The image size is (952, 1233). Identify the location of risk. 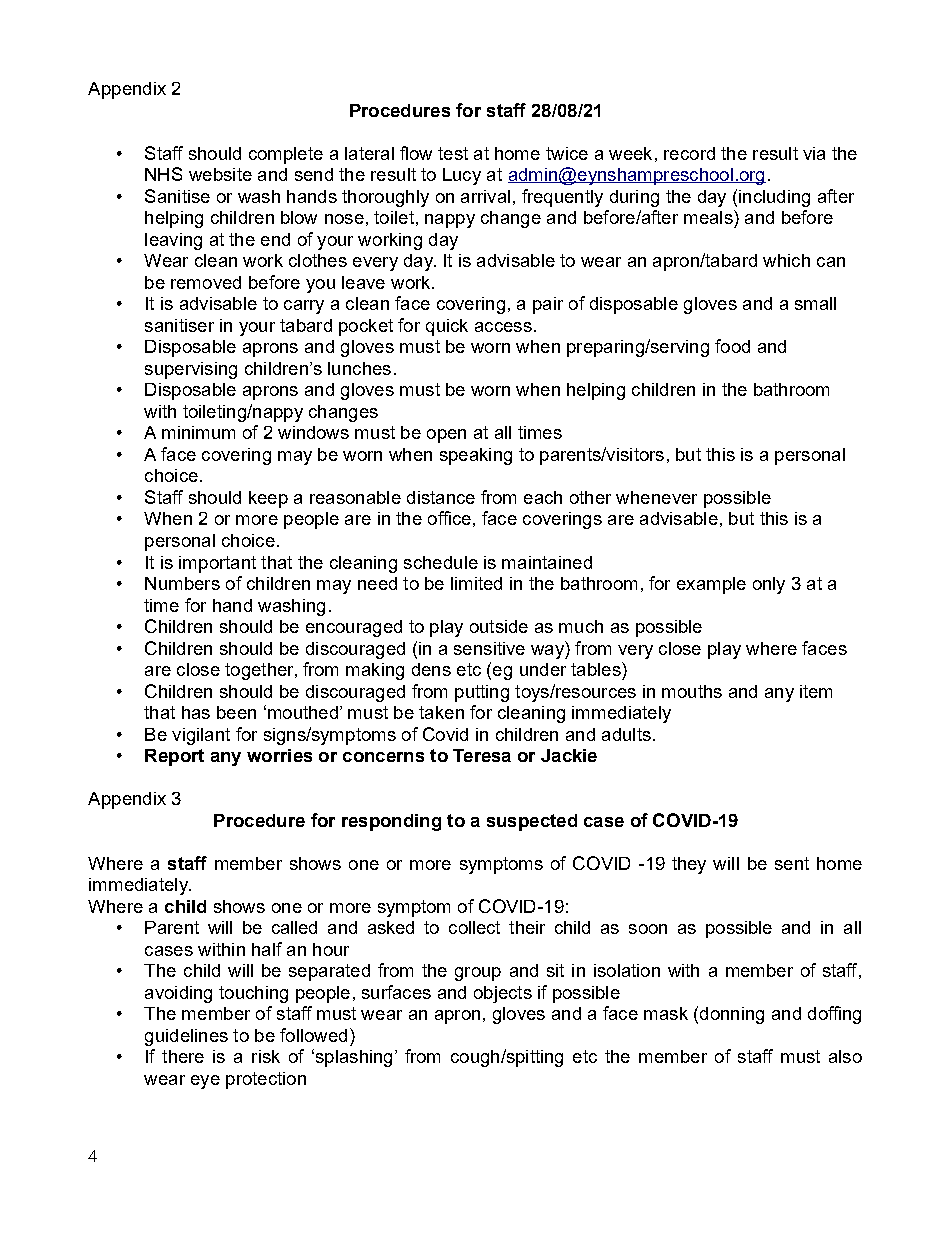
(266, 1056).
